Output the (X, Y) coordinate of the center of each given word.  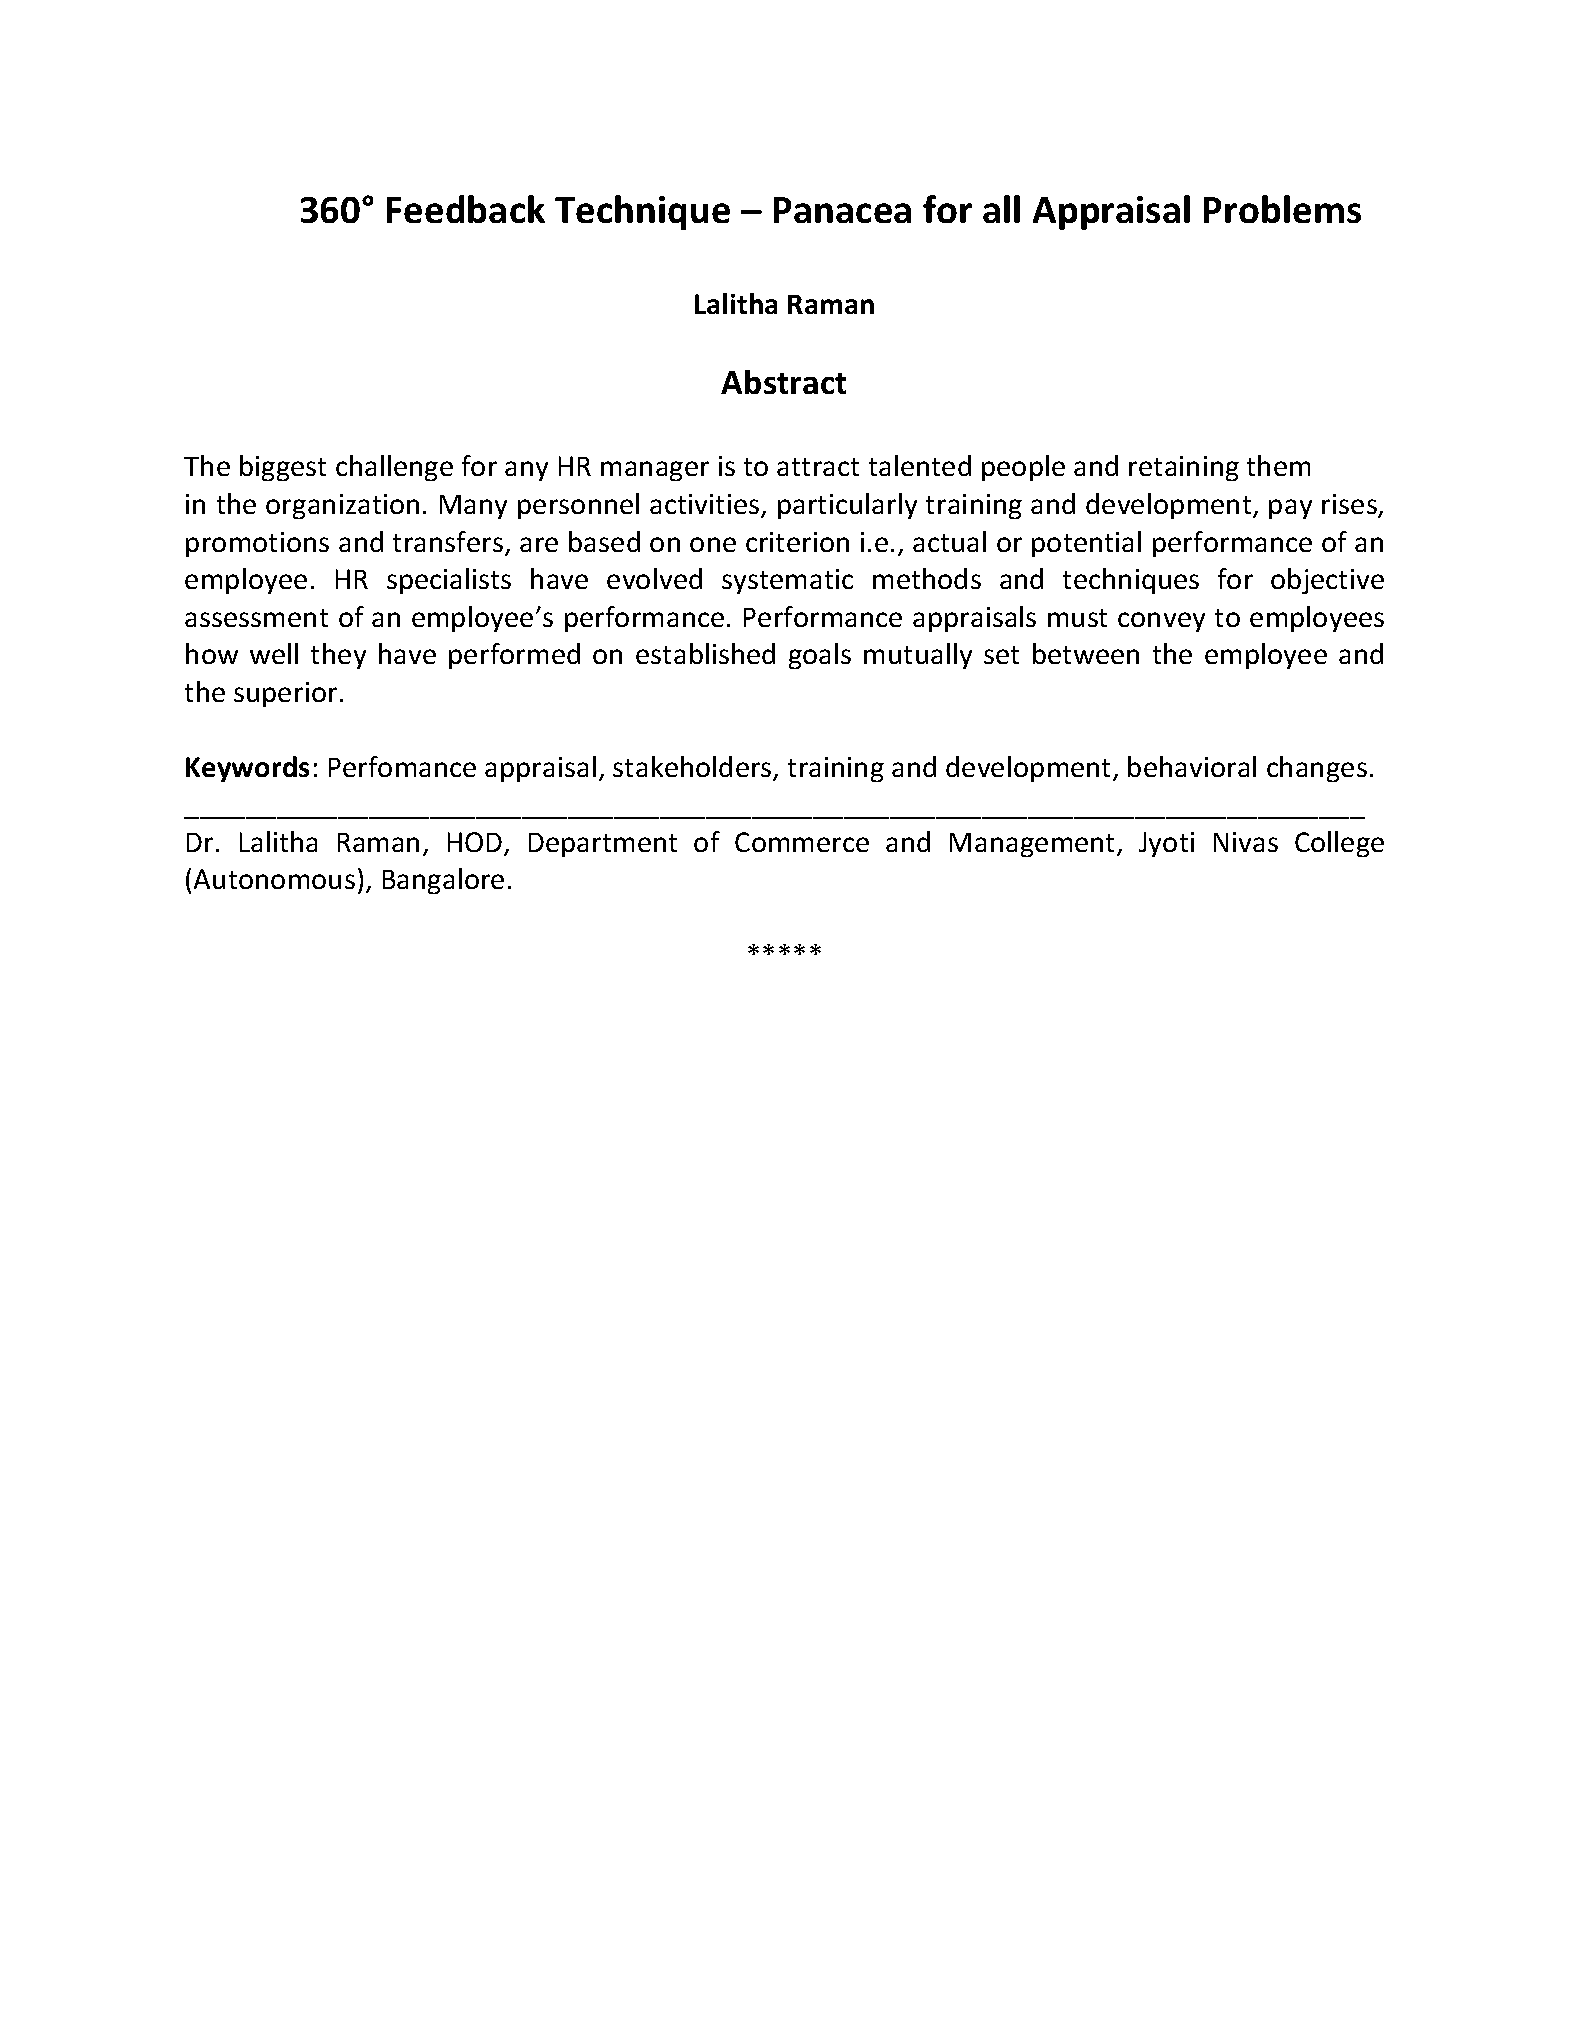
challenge (394, 468)
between (1086, 653)
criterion (797, 542)
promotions (257, 544)
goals (820, 656)
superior (285, 694)
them (1278, 465)
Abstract (783, 382)
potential (1086, 544)
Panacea (842, 210)
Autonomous (274, 879)
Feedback (466, 209)
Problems (1282, 209)
